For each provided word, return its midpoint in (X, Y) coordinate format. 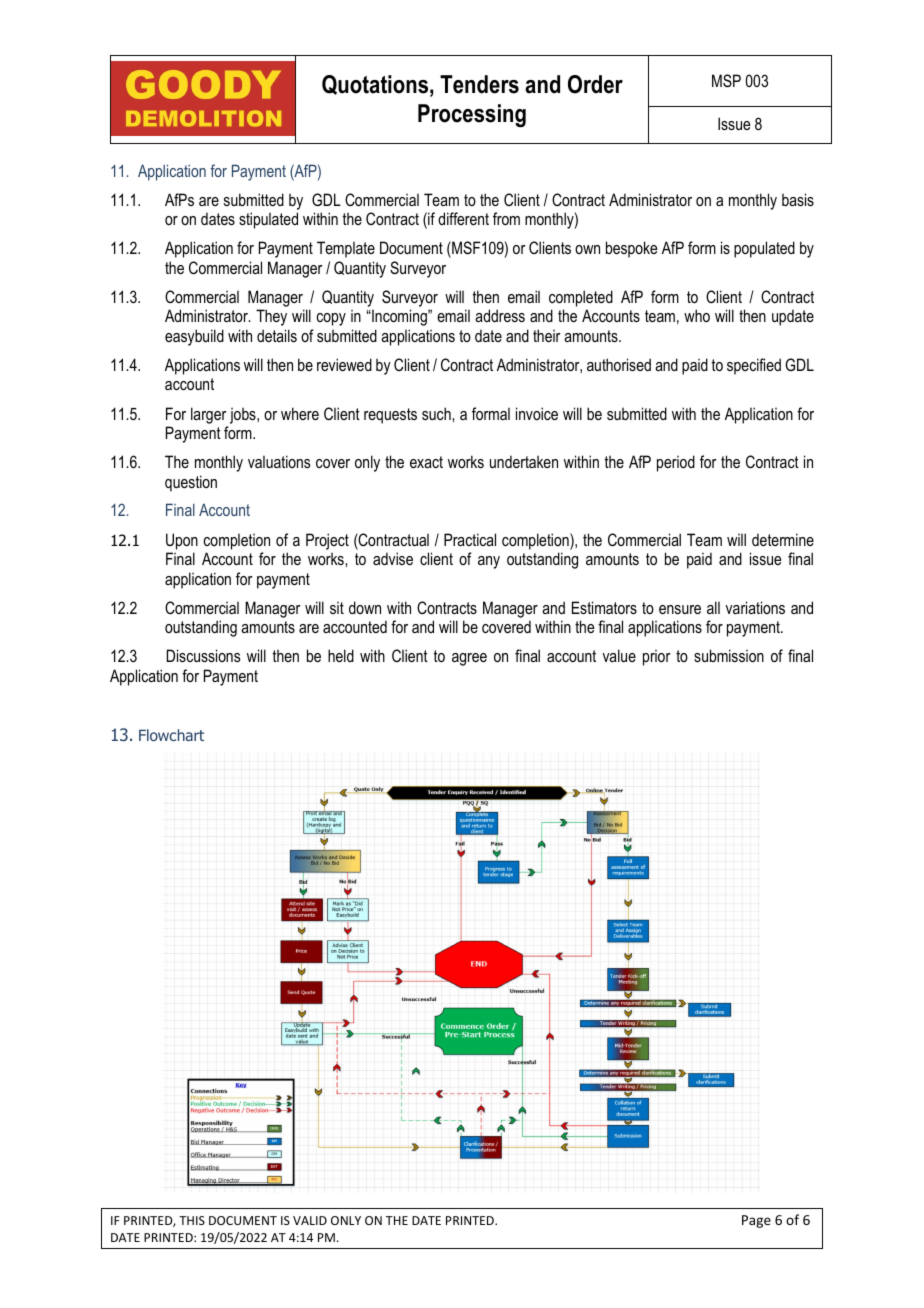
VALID (310, 1220)
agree (469, 659)
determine (783, 539)
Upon (182, 541)
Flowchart (171, 735)
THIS (192, 1220)
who (697, 315)
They (271, 317)
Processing (472, 116)
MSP (726, 81)
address (500, 315)
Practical (470, 539)
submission (729, 655)
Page (756, 1221)
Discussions (203, 655)
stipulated (268, 220)
